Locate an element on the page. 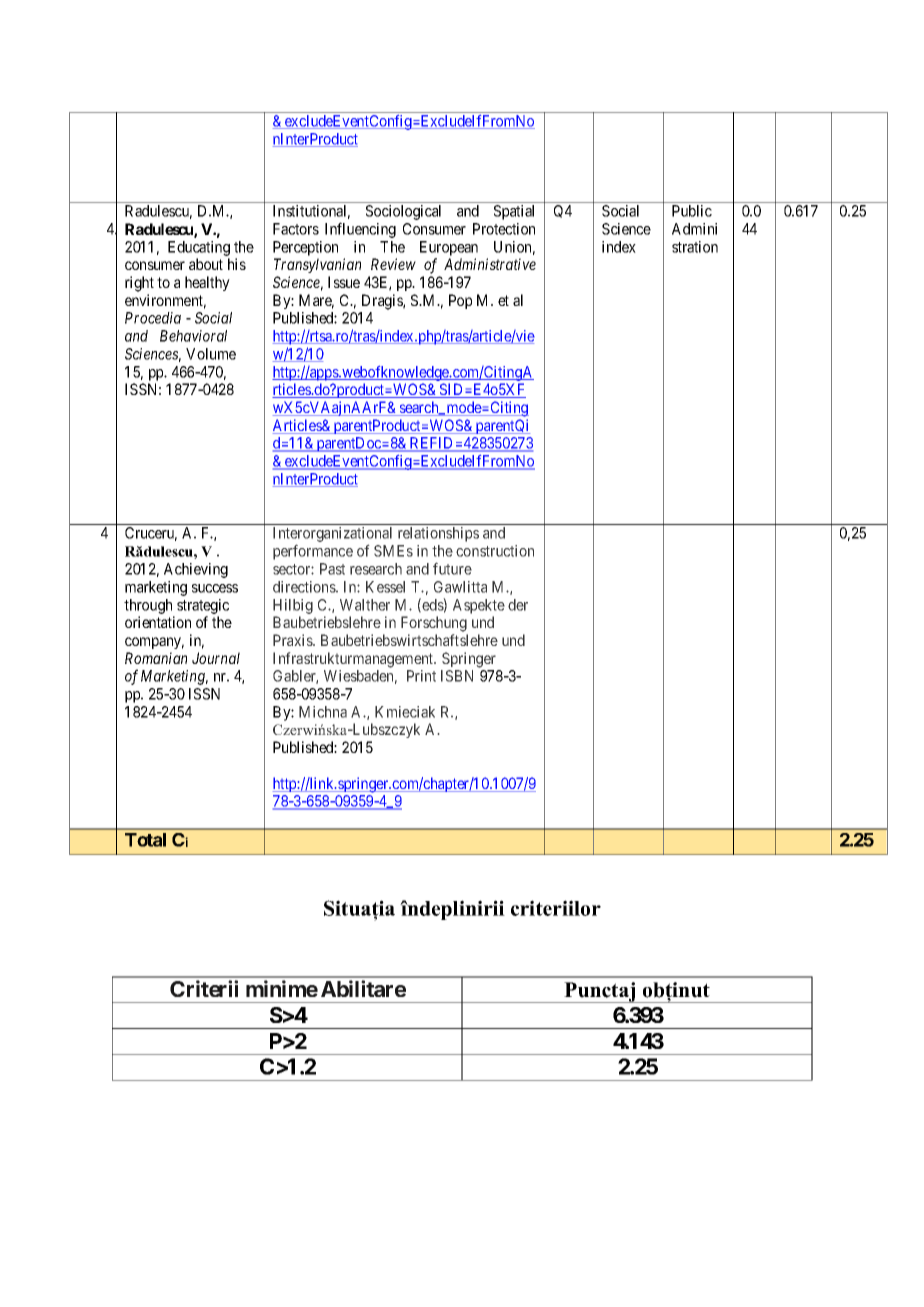 This page has height=1307, width=924. European is located at coordinates (449, 248).
